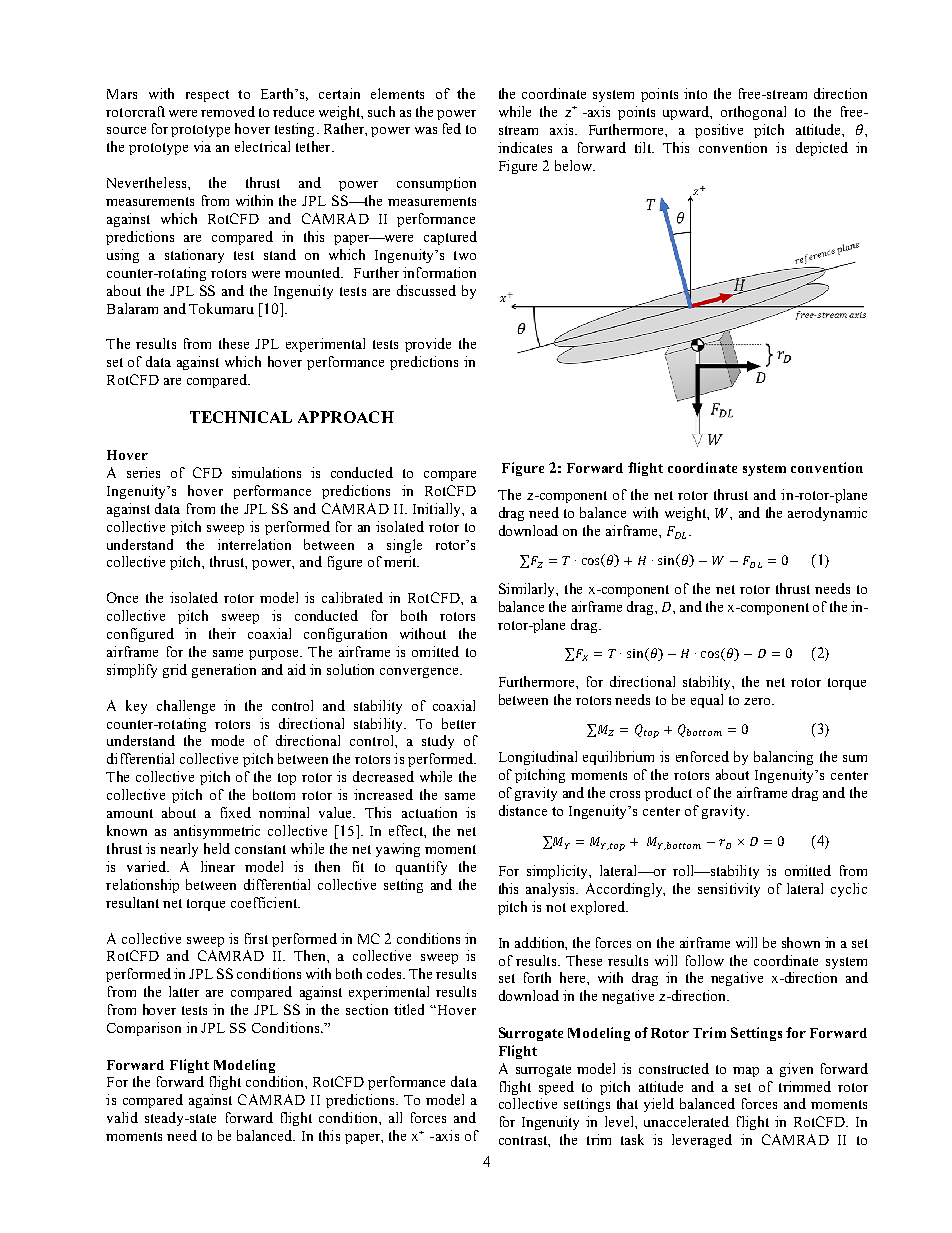 Image resolution: width=952 pixels, height=1233 pixels. I want to click on quantify, so click(421, 868).
